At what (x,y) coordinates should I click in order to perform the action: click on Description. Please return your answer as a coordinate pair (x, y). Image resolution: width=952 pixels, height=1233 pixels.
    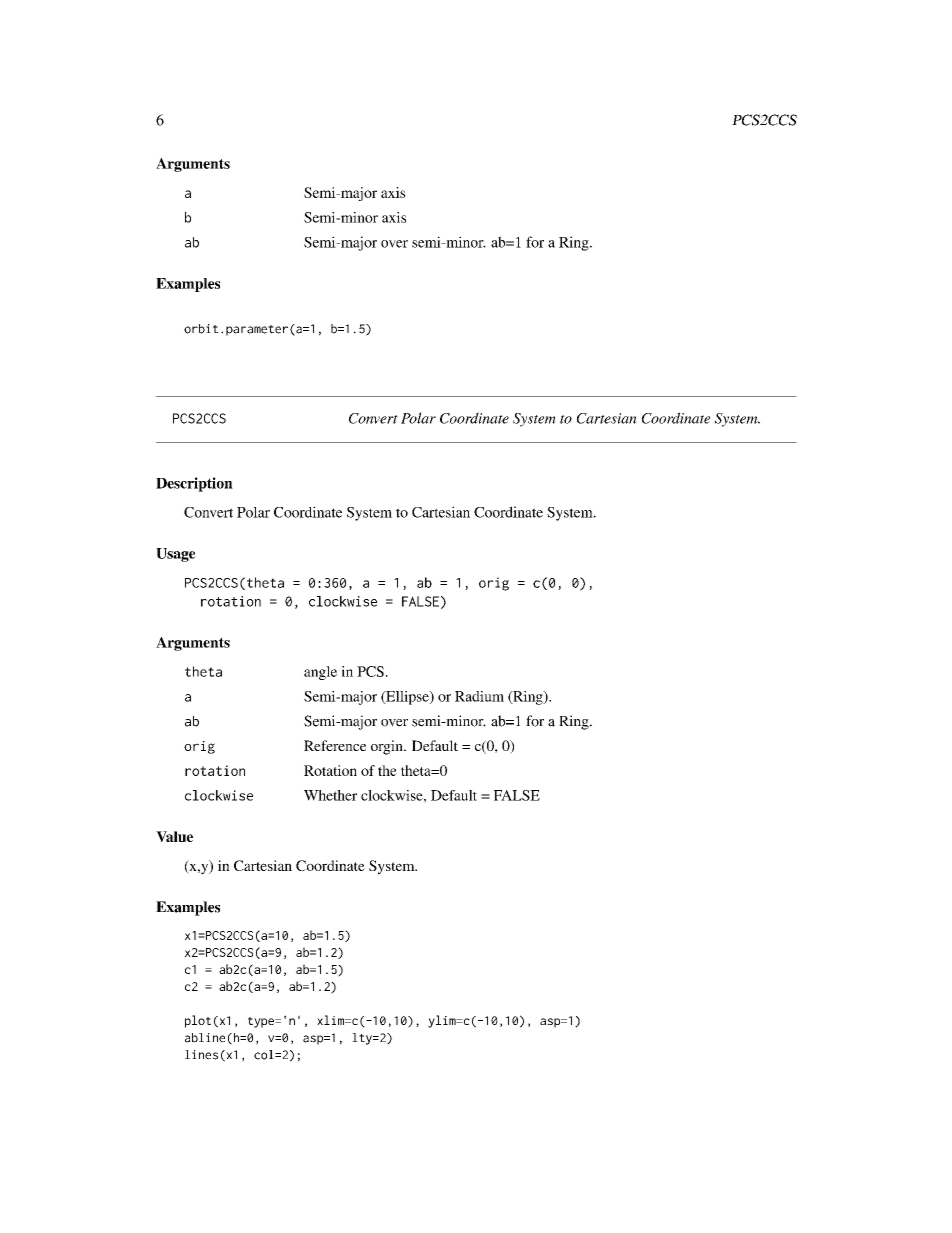
    Looking at the image, I should click on (194, 484).
